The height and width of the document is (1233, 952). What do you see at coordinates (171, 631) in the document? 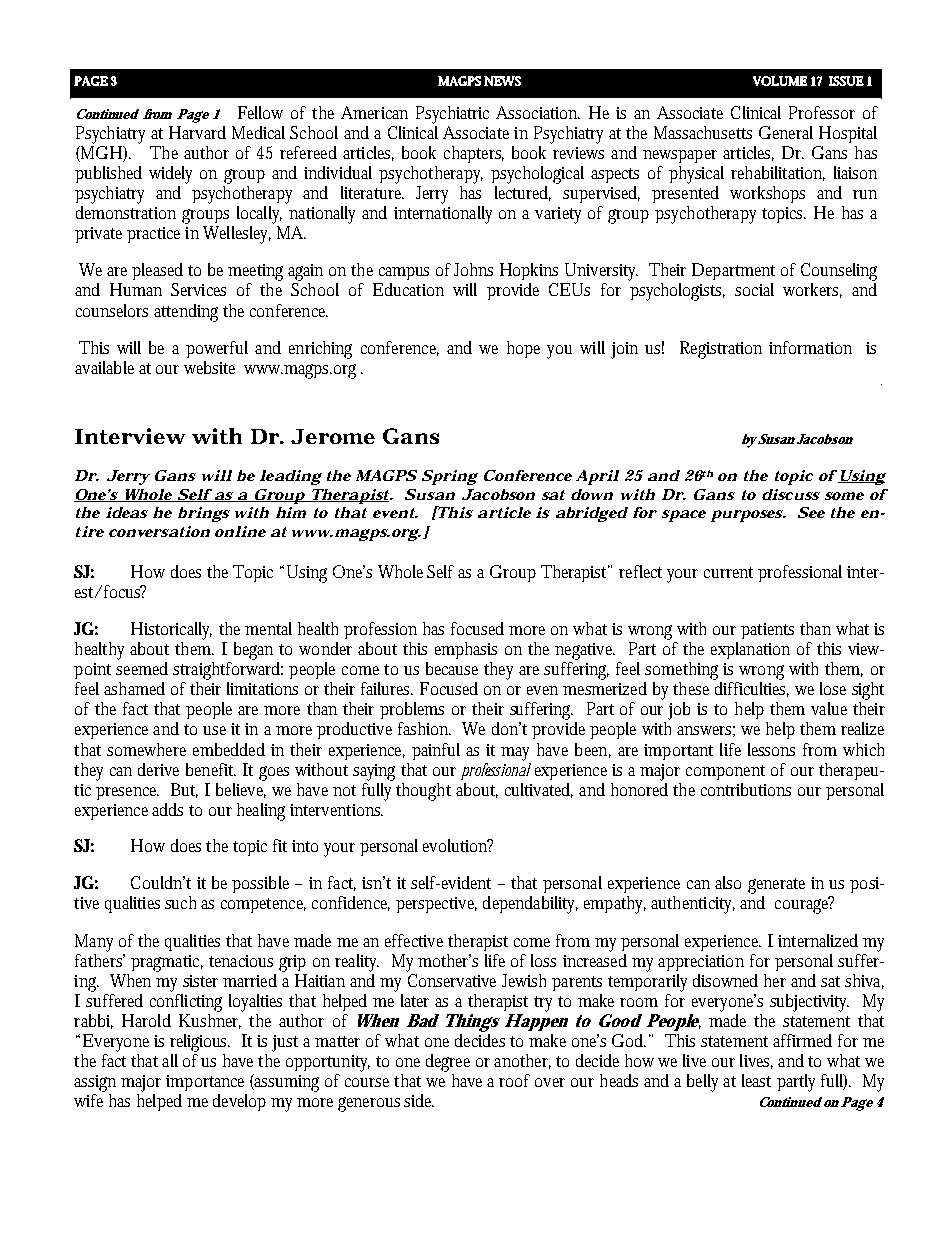
I see `Historically` at bounding box center [171, 631].
